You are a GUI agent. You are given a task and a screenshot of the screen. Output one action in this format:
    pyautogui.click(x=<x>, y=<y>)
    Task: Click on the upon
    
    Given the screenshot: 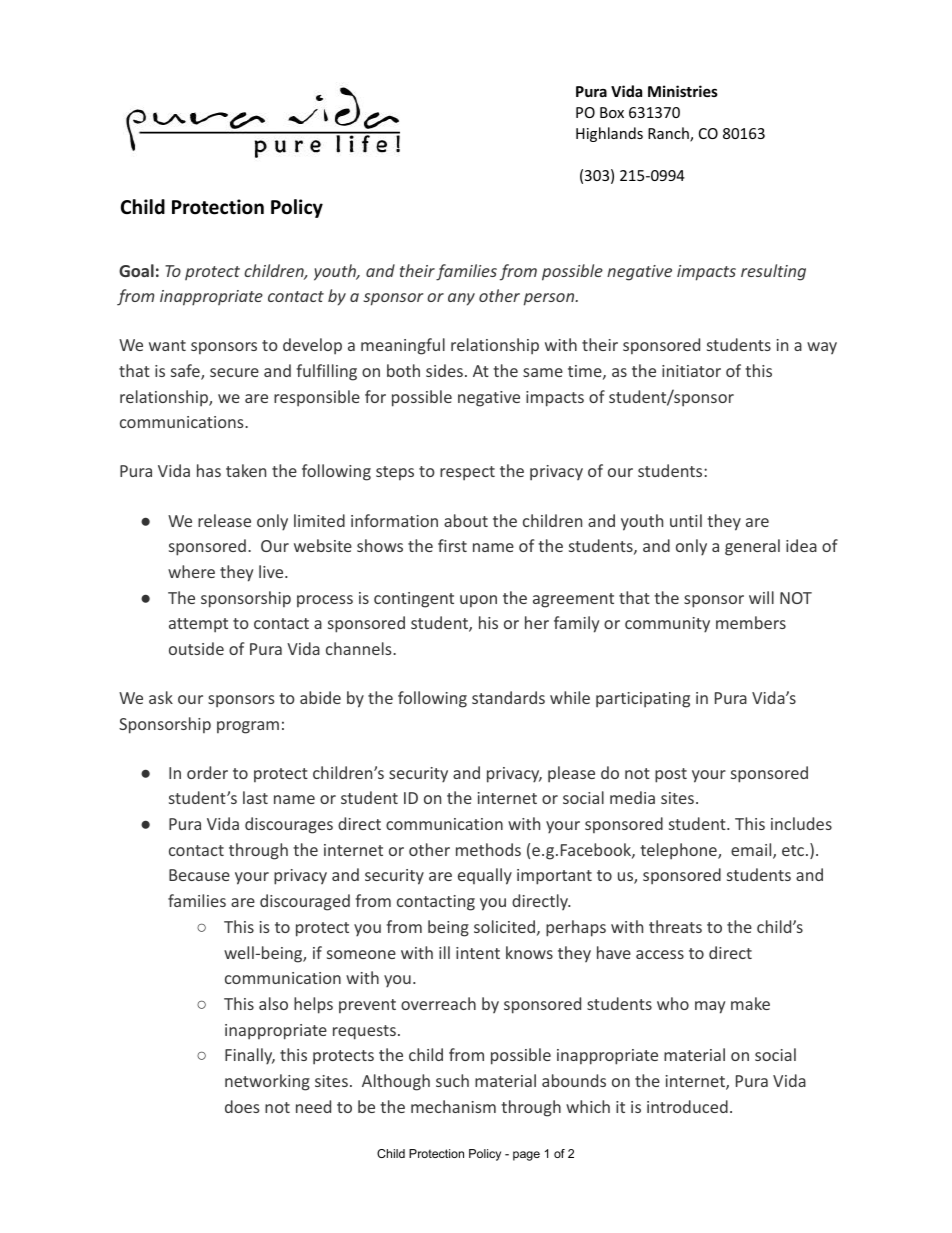 What is the action you would take?
    pyautogui.click(x=478, y=601)
